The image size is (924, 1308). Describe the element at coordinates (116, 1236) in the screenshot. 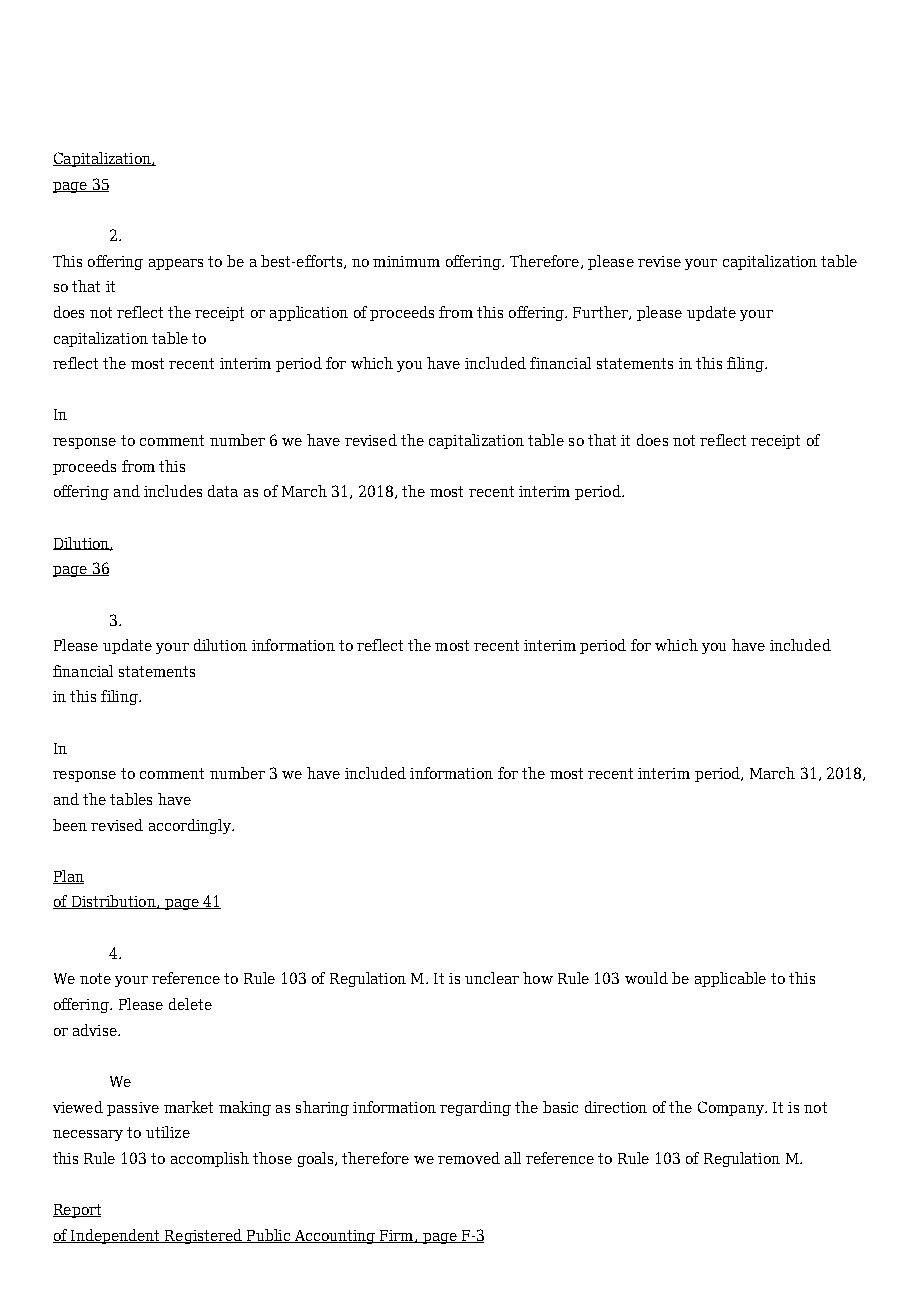

I see `Independent` at that location.
